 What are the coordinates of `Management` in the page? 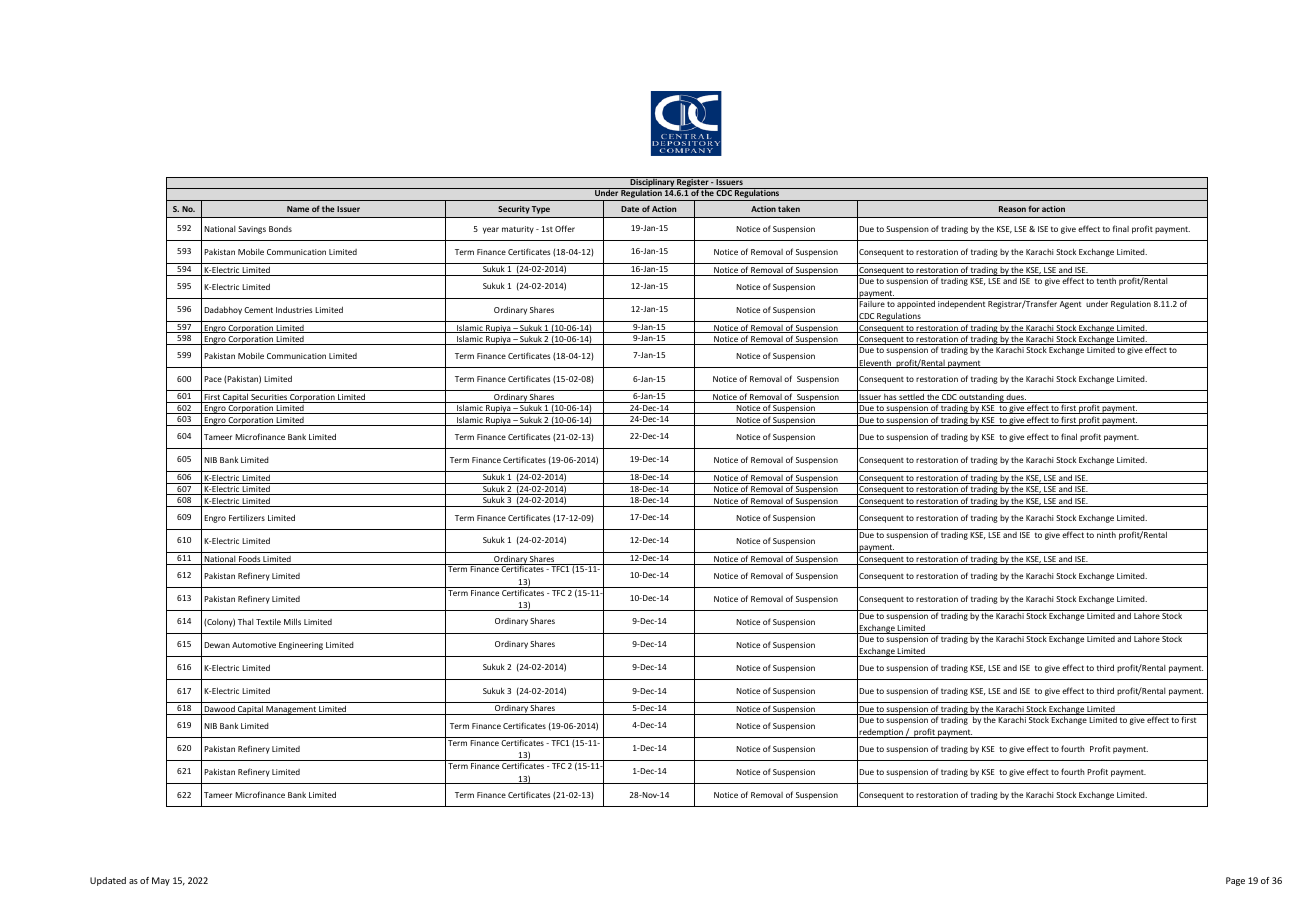 It's located at (291, 710).
